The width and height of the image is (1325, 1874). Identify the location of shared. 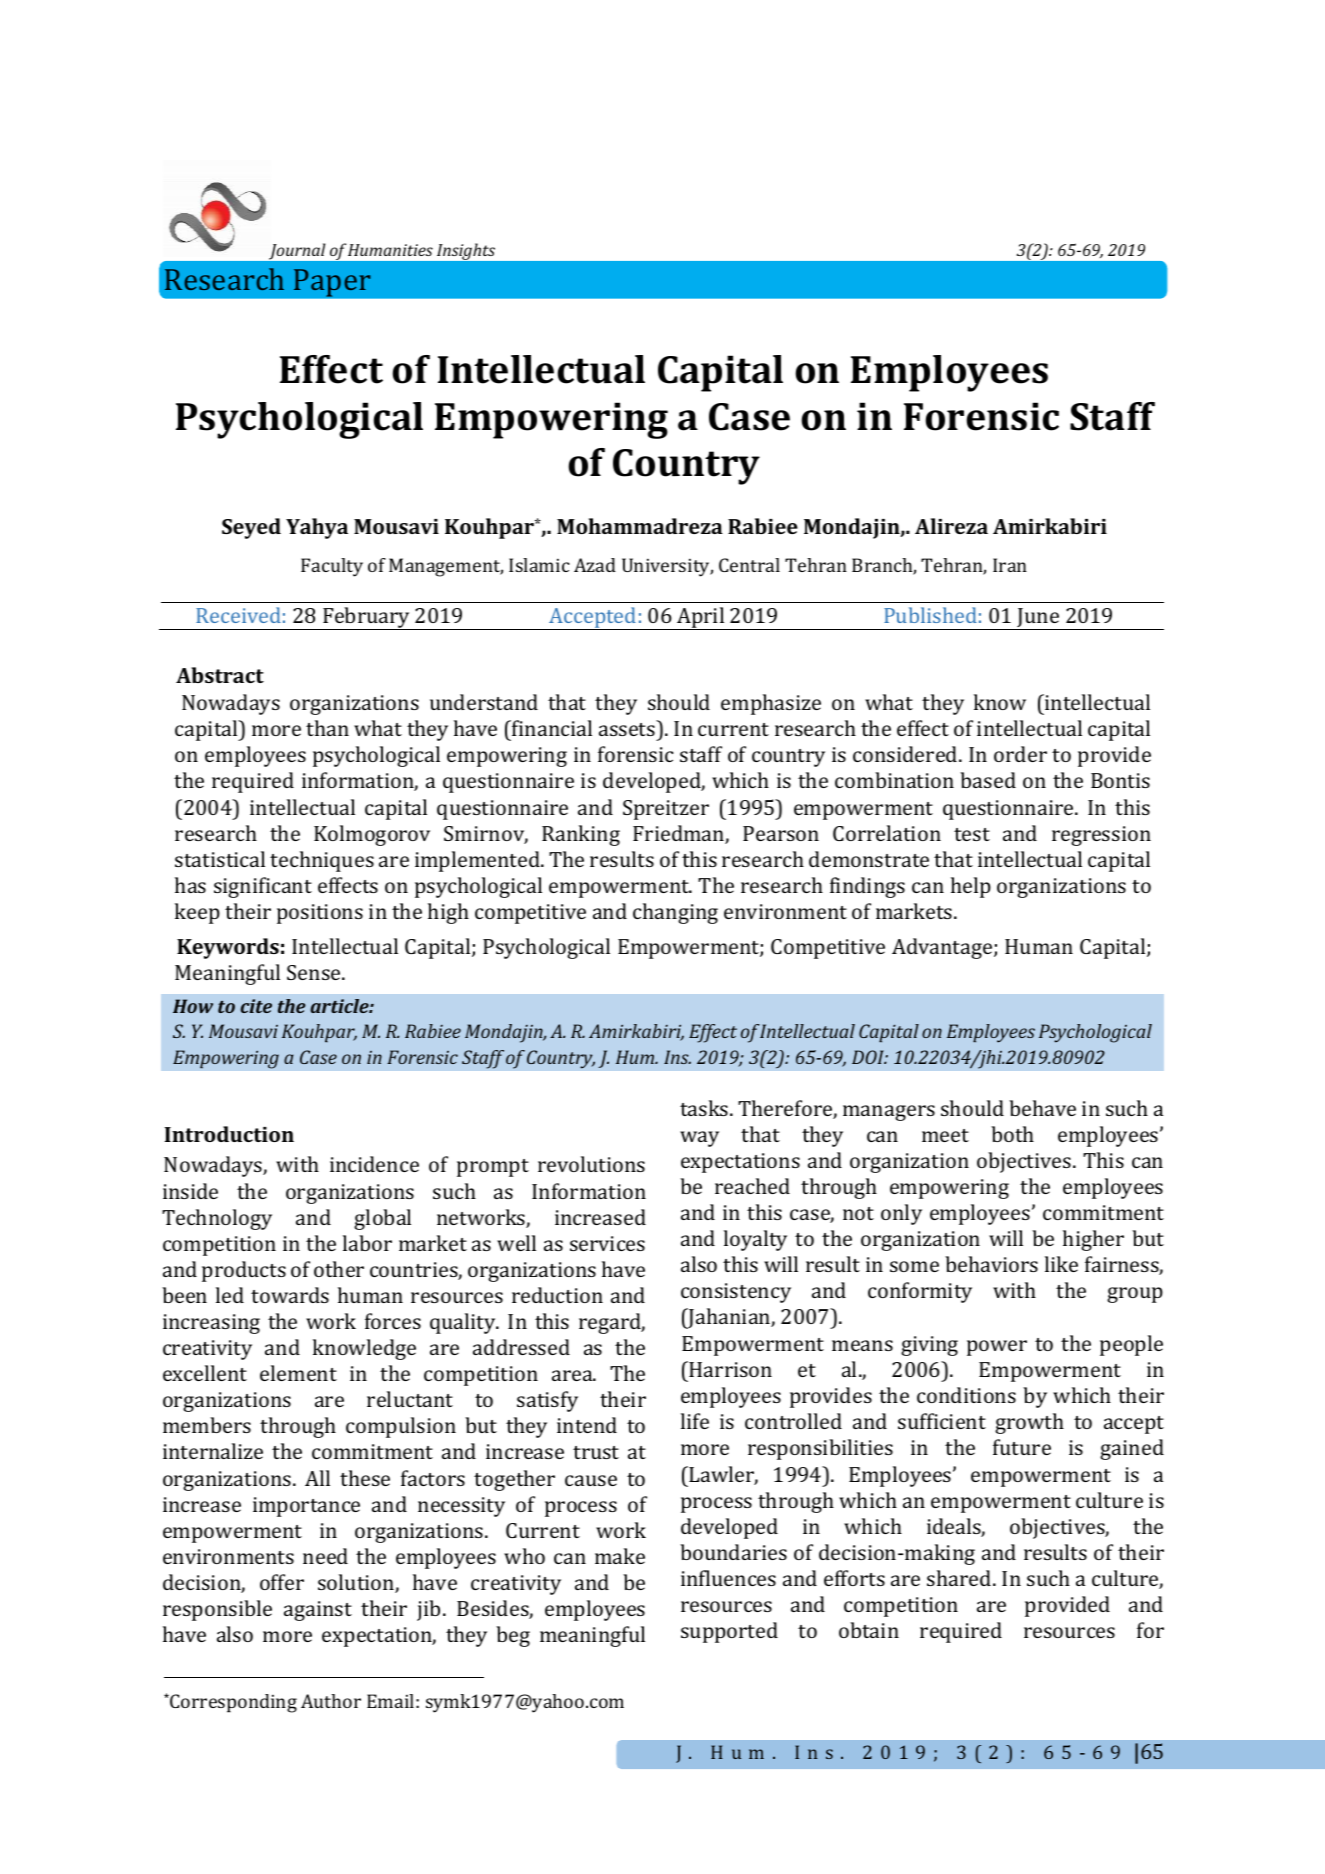
(960, 1578).
